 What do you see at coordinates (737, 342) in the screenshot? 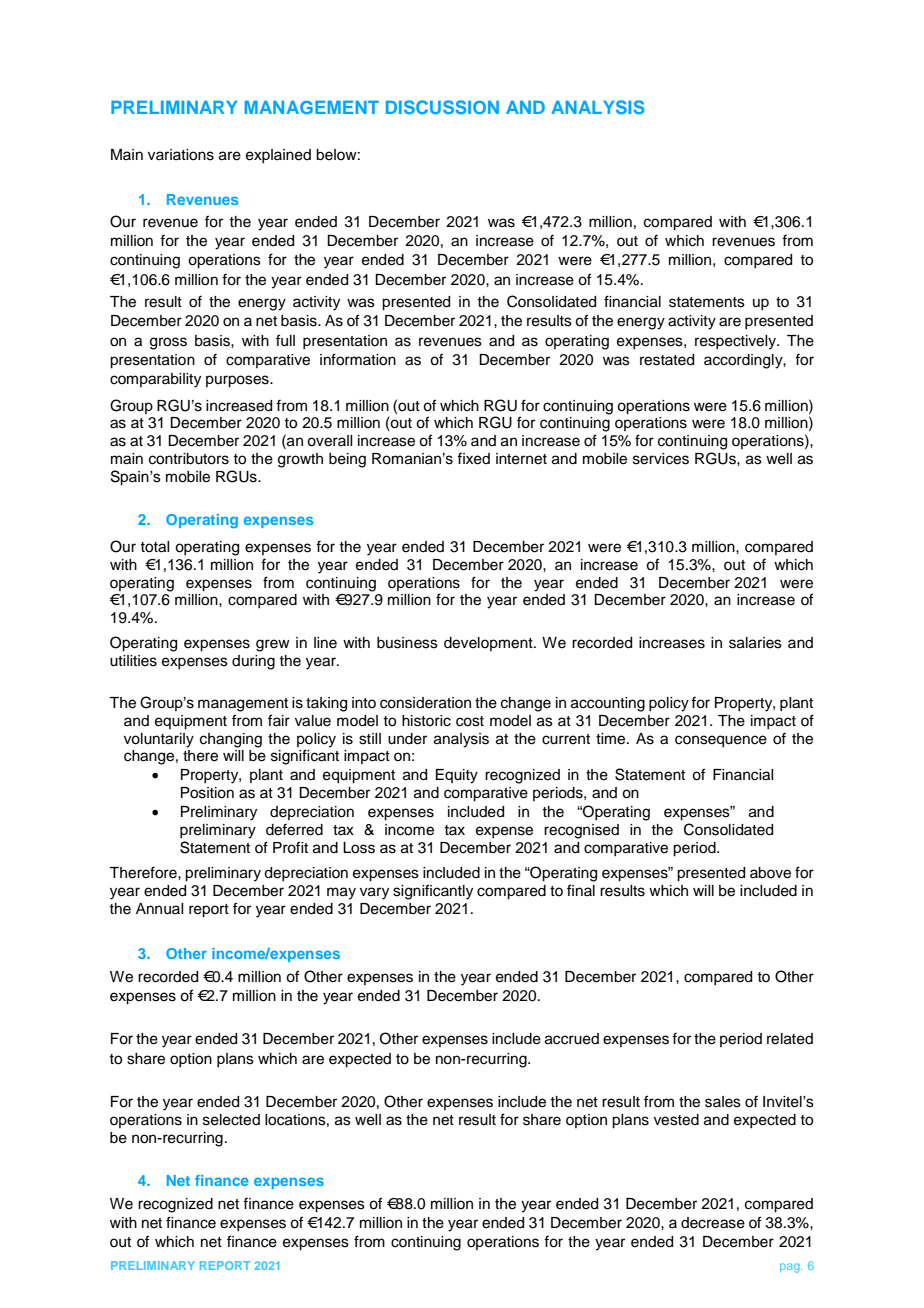
I see `respectively` at bounding box center [737, 342].
